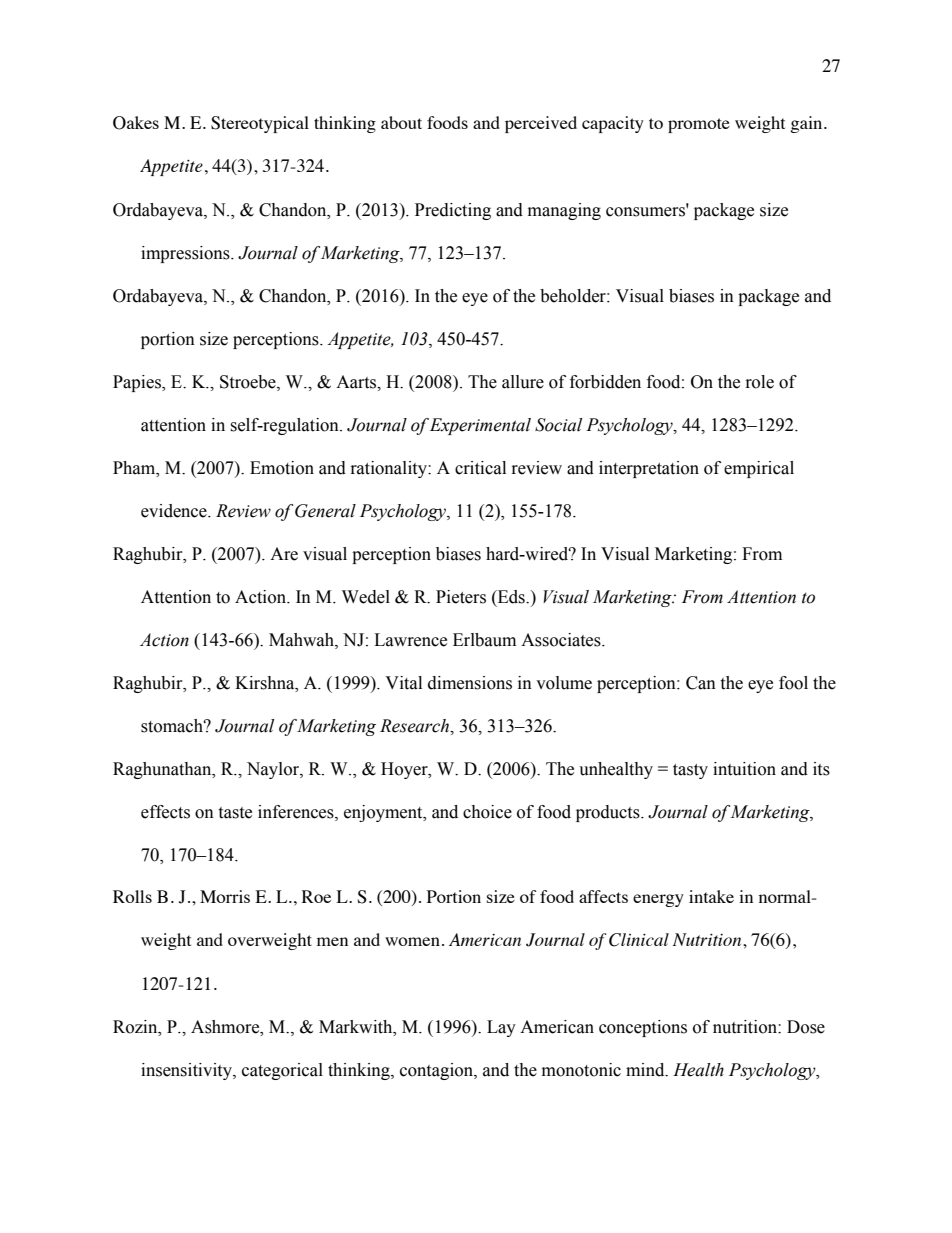 The image size is (952, 1233). What do you see at coordinates (541, 124) in the screenshot?
I see `perceived` at bounding box center [541, 124].
